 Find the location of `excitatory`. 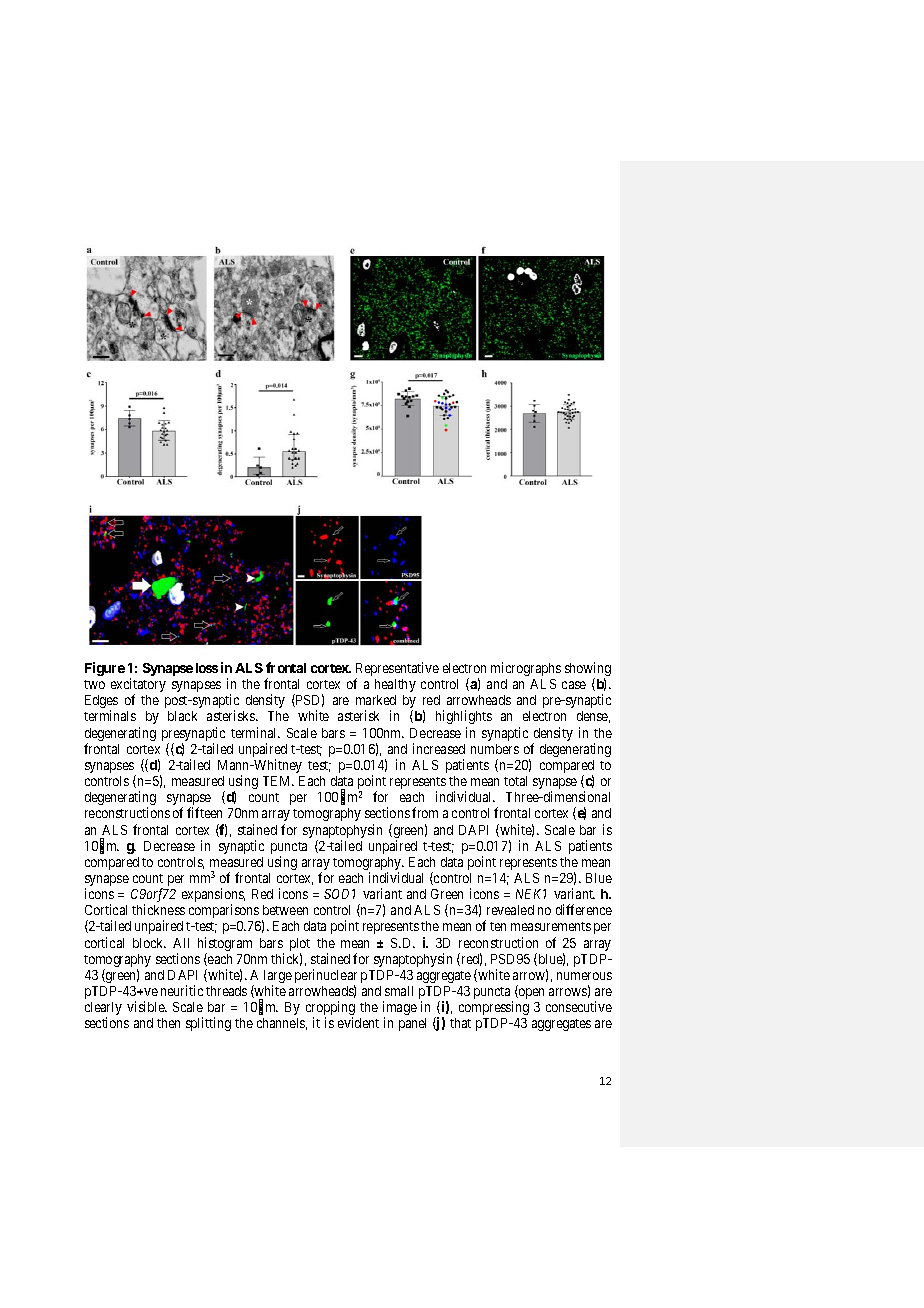

excitatory is located at coordinates (138, 686).
